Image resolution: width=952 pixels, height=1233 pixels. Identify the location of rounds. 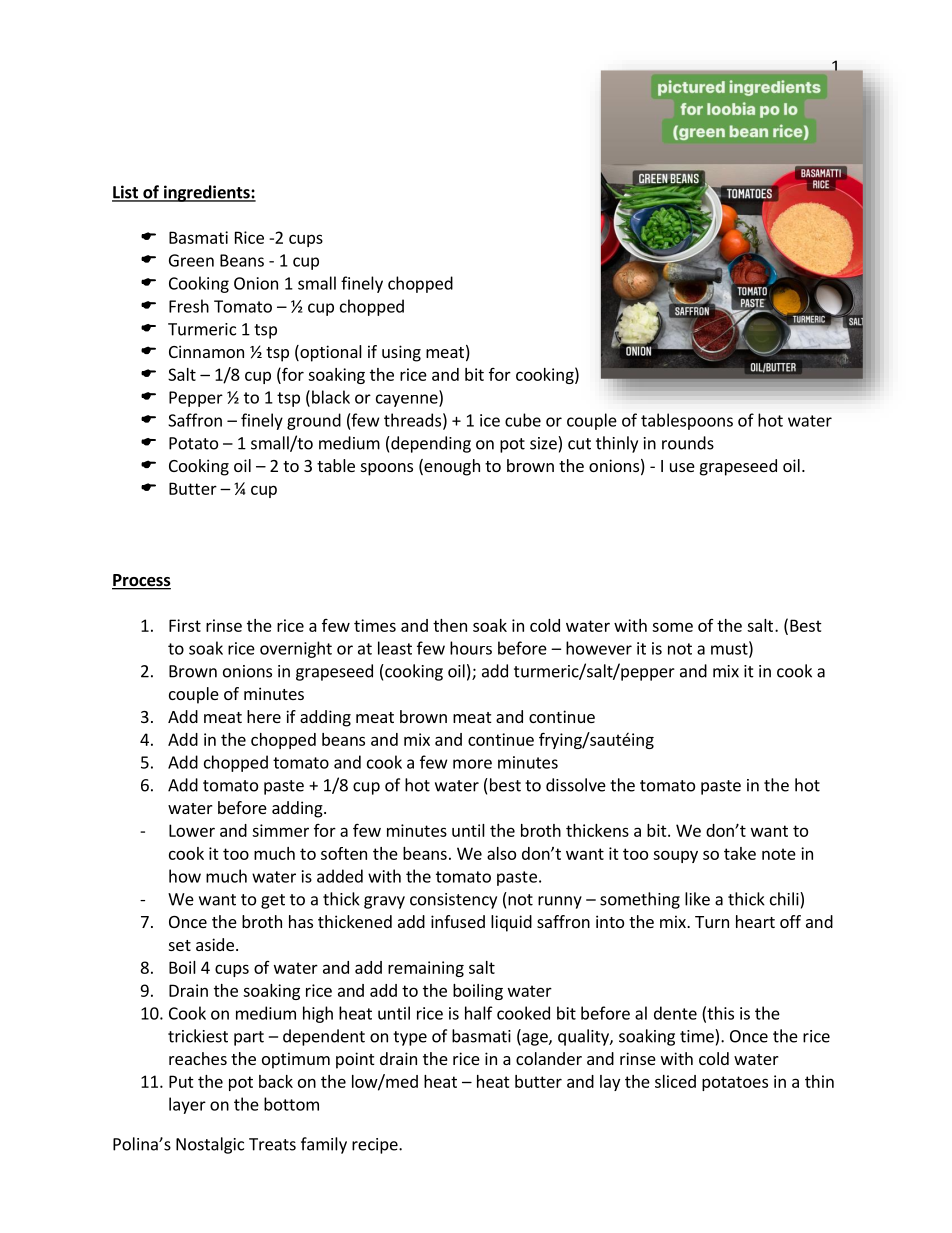
(688, 443).
